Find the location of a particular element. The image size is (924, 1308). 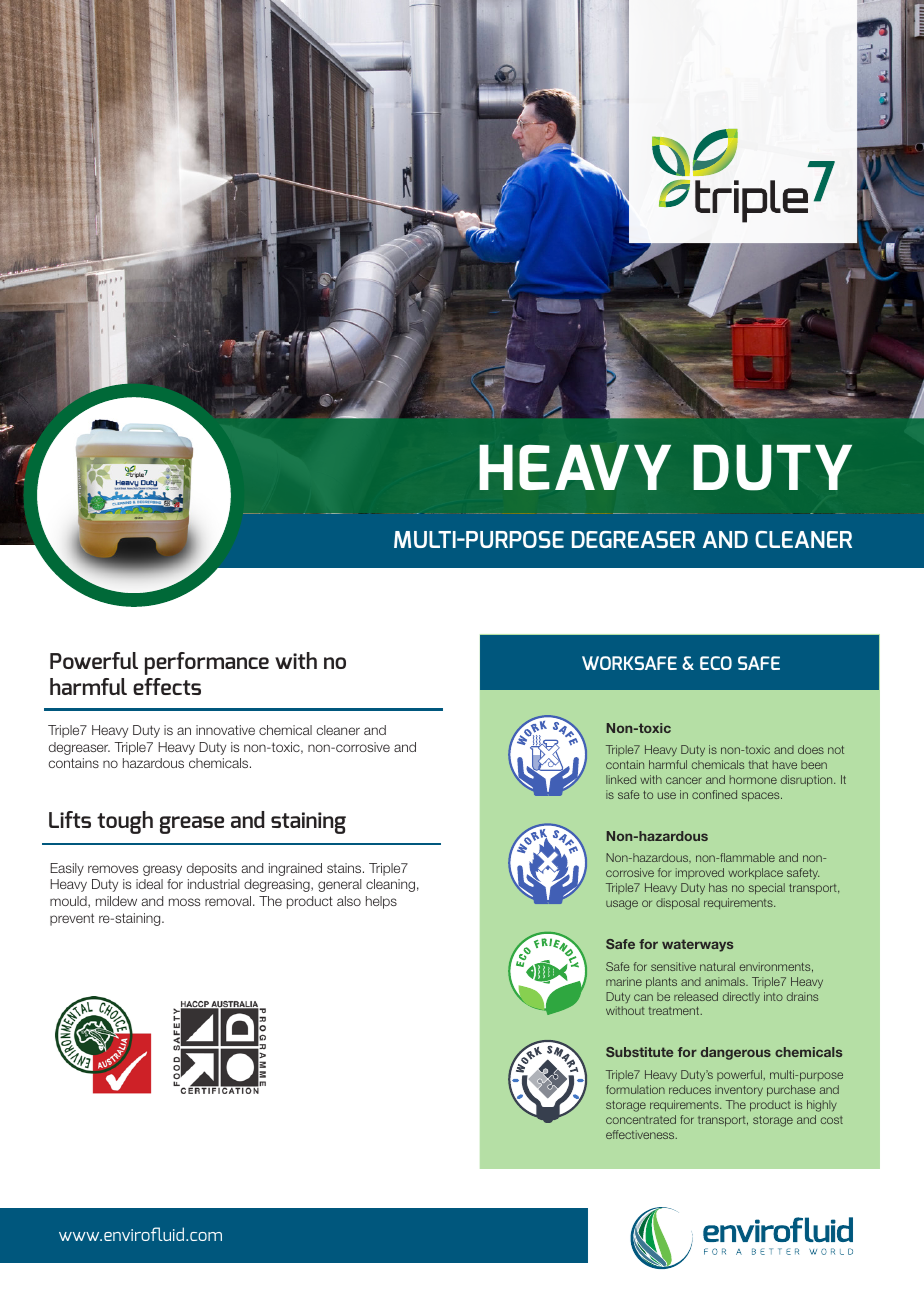

performance is located at coordinates (207, 663).
